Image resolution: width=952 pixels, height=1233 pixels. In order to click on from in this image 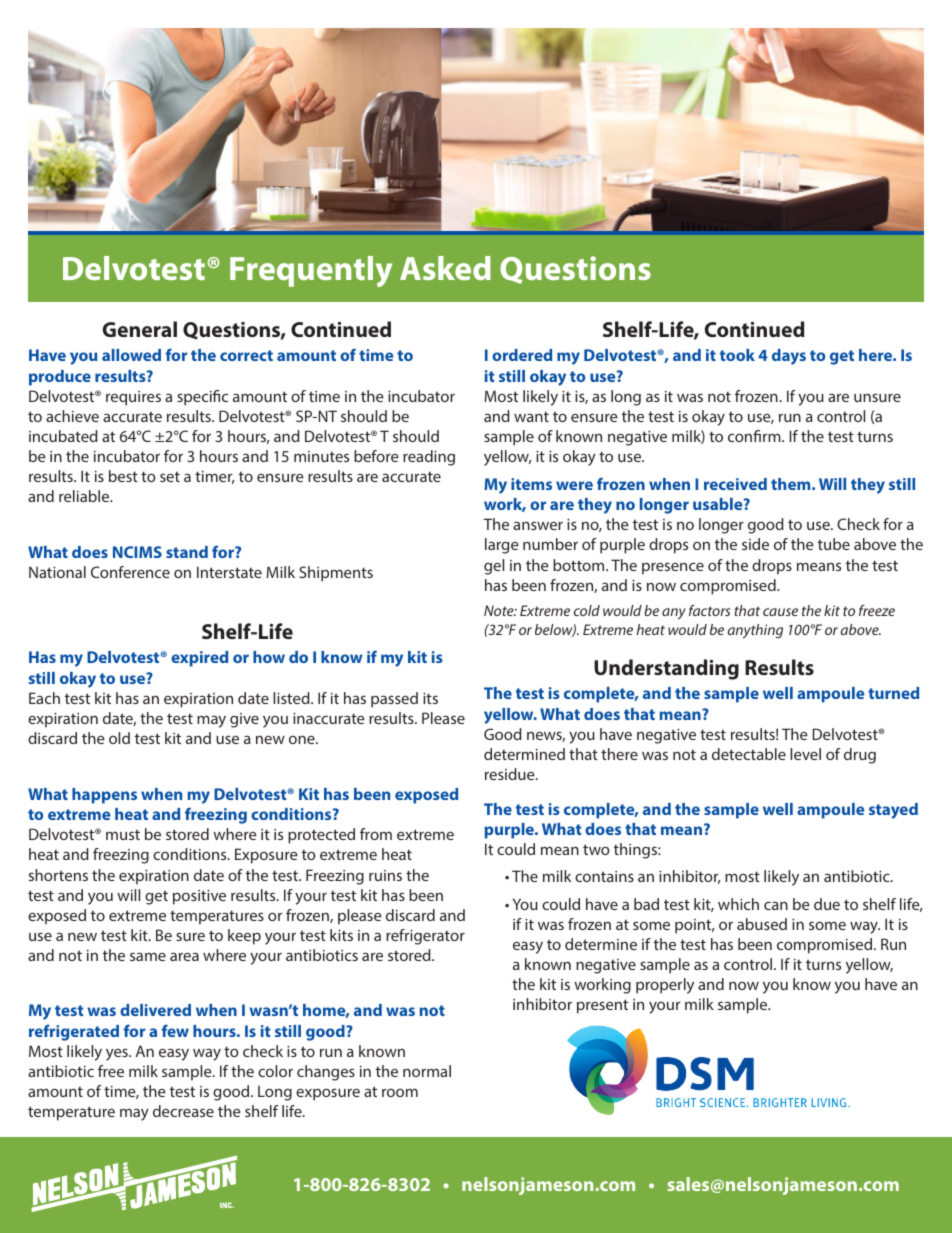, I will do `click(376, 834)`.
